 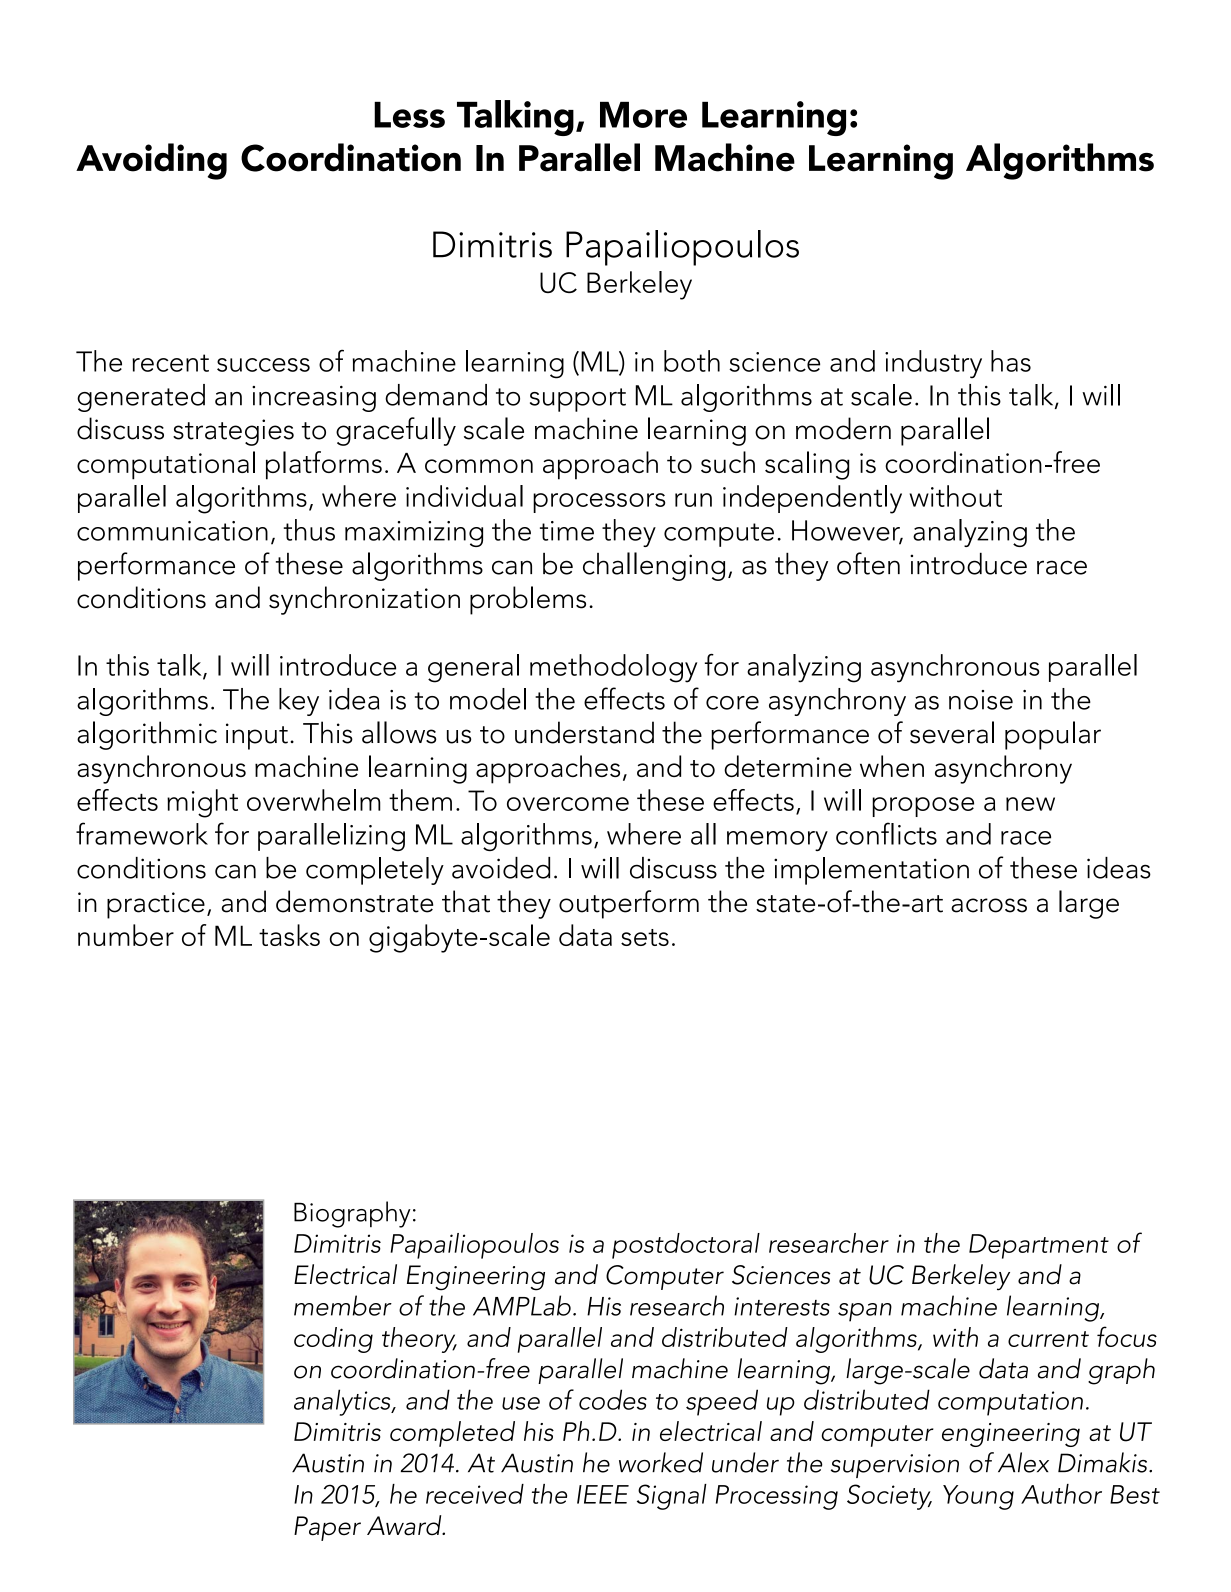 I want to click on More, so click(x=643, y=115).
